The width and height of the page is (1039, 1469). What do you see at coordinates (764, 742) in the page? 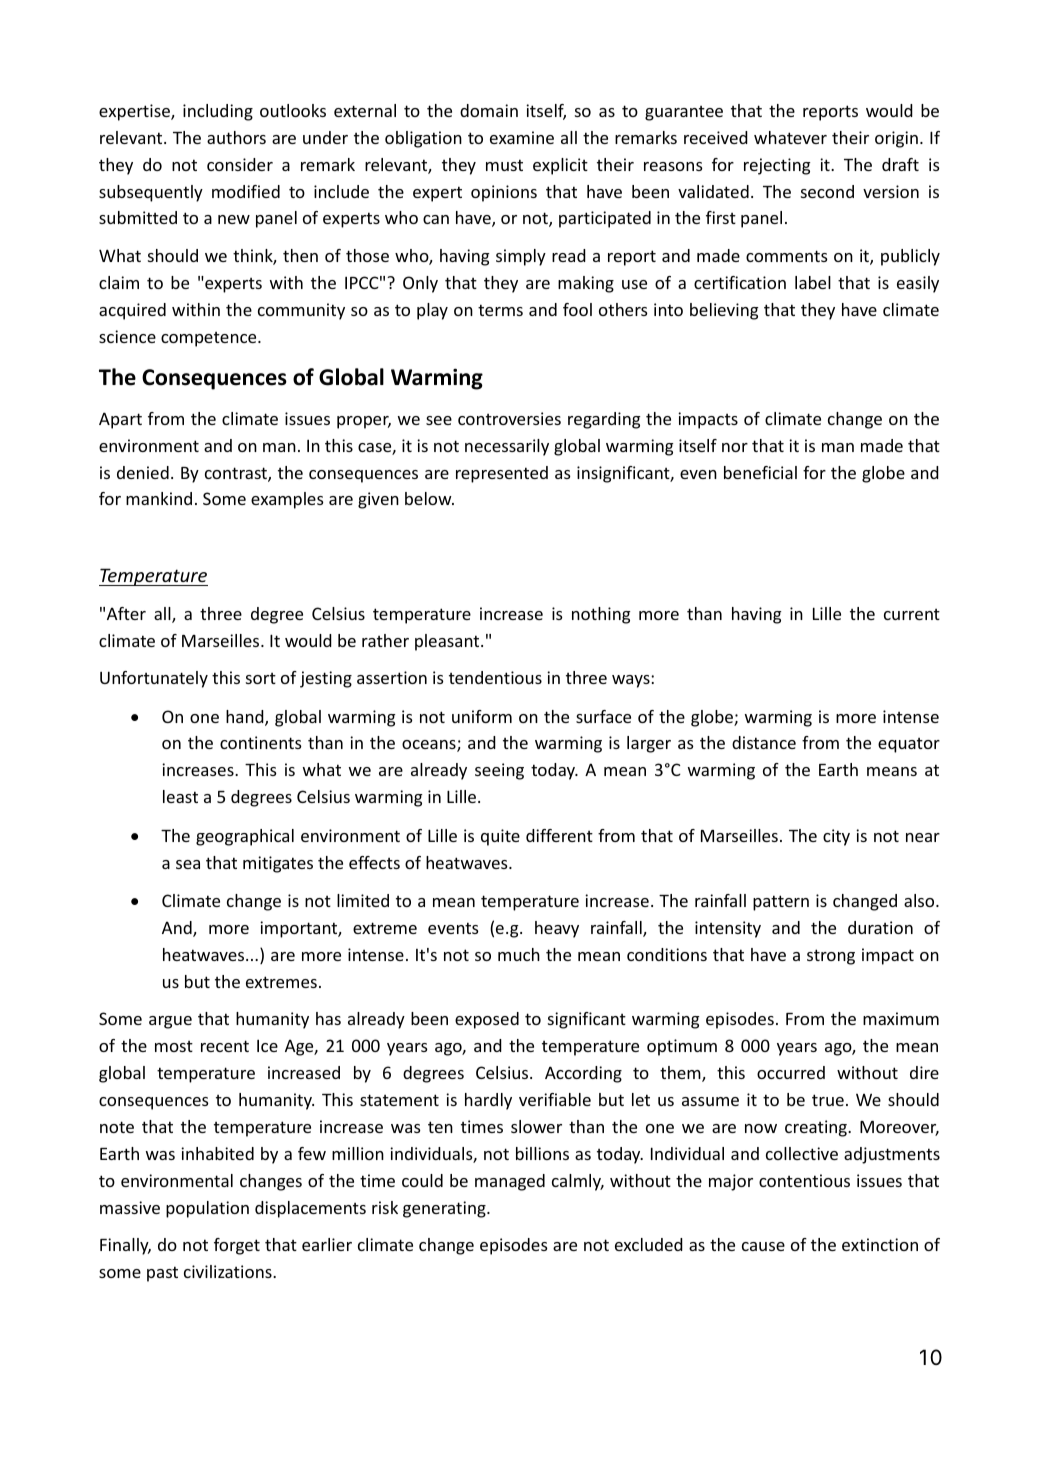
I see `distance` at bounding box center [764, 742].
